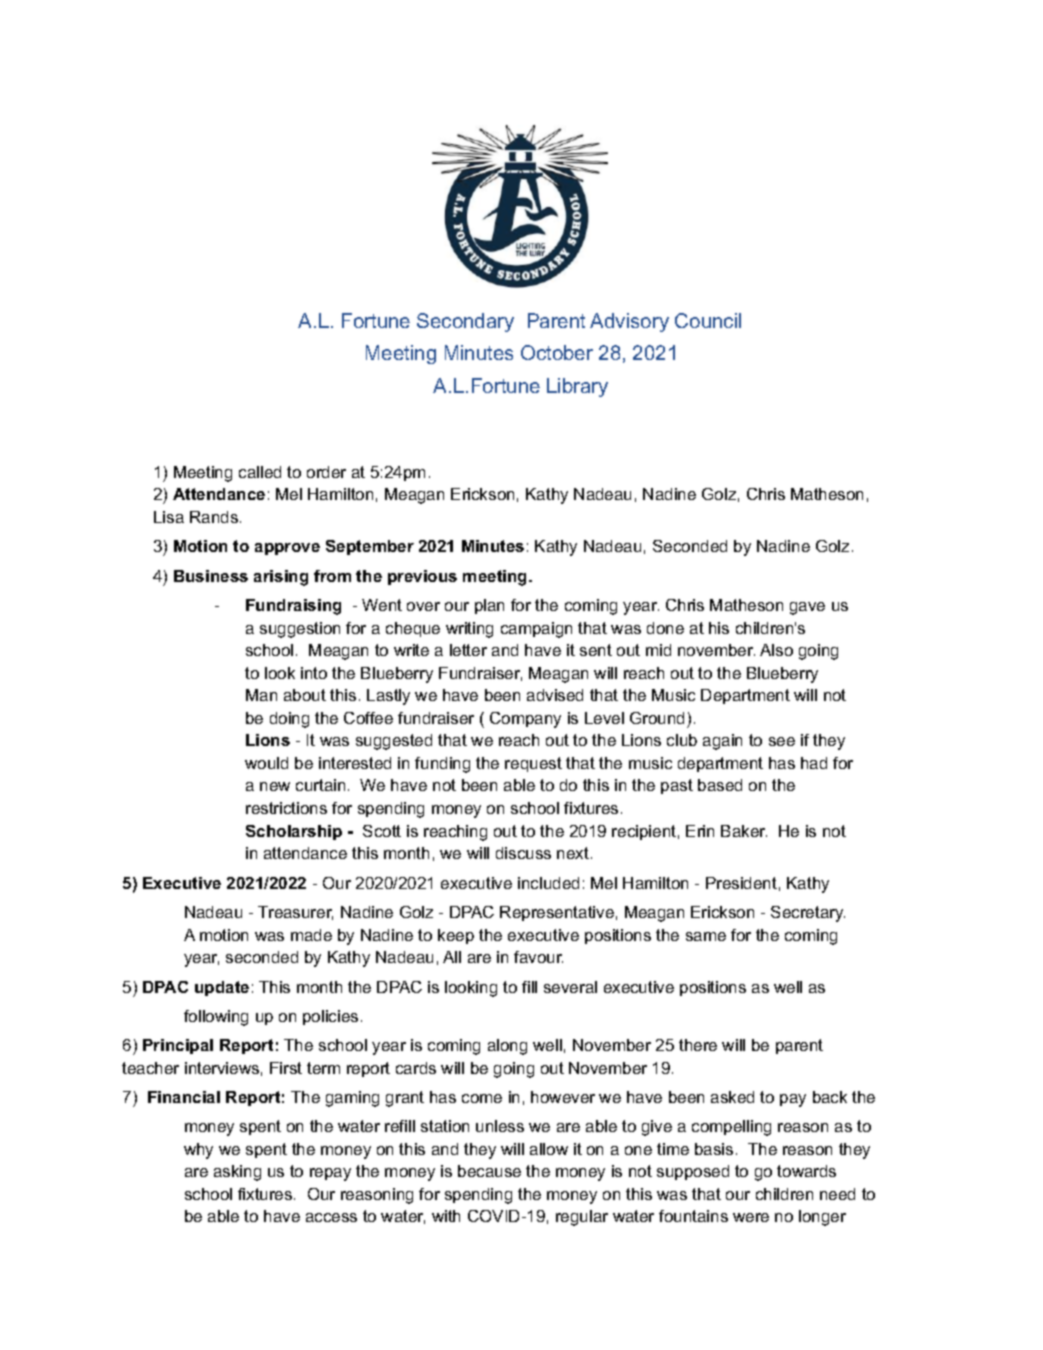 The height and width of the screenshot is (1350, 1043). What do you see at coordinates (237, 1173) in the screenshot?
I see `asking` at bounding box center [237, 1173].
